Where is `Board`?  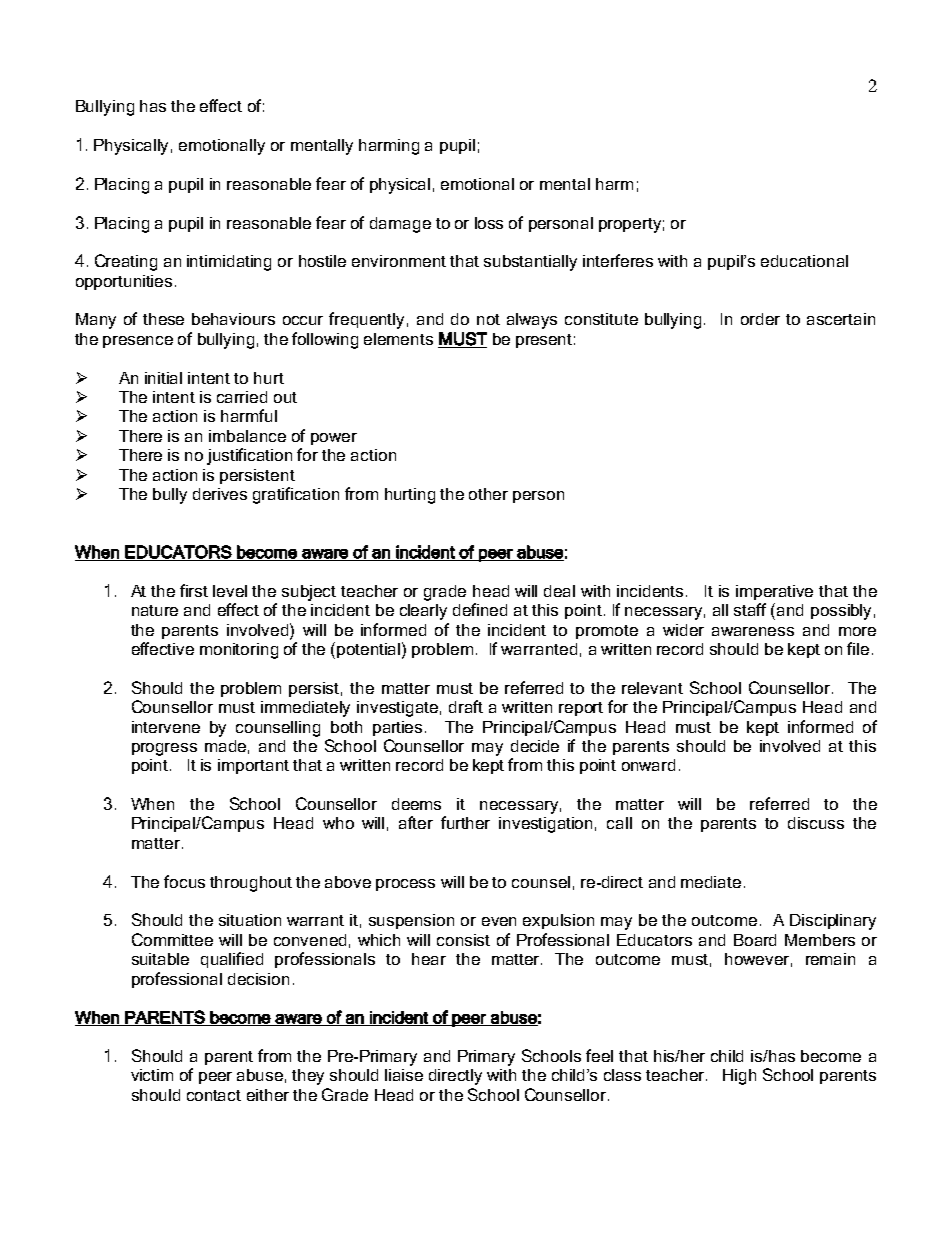
Board is located at coordinates (755, 940).
